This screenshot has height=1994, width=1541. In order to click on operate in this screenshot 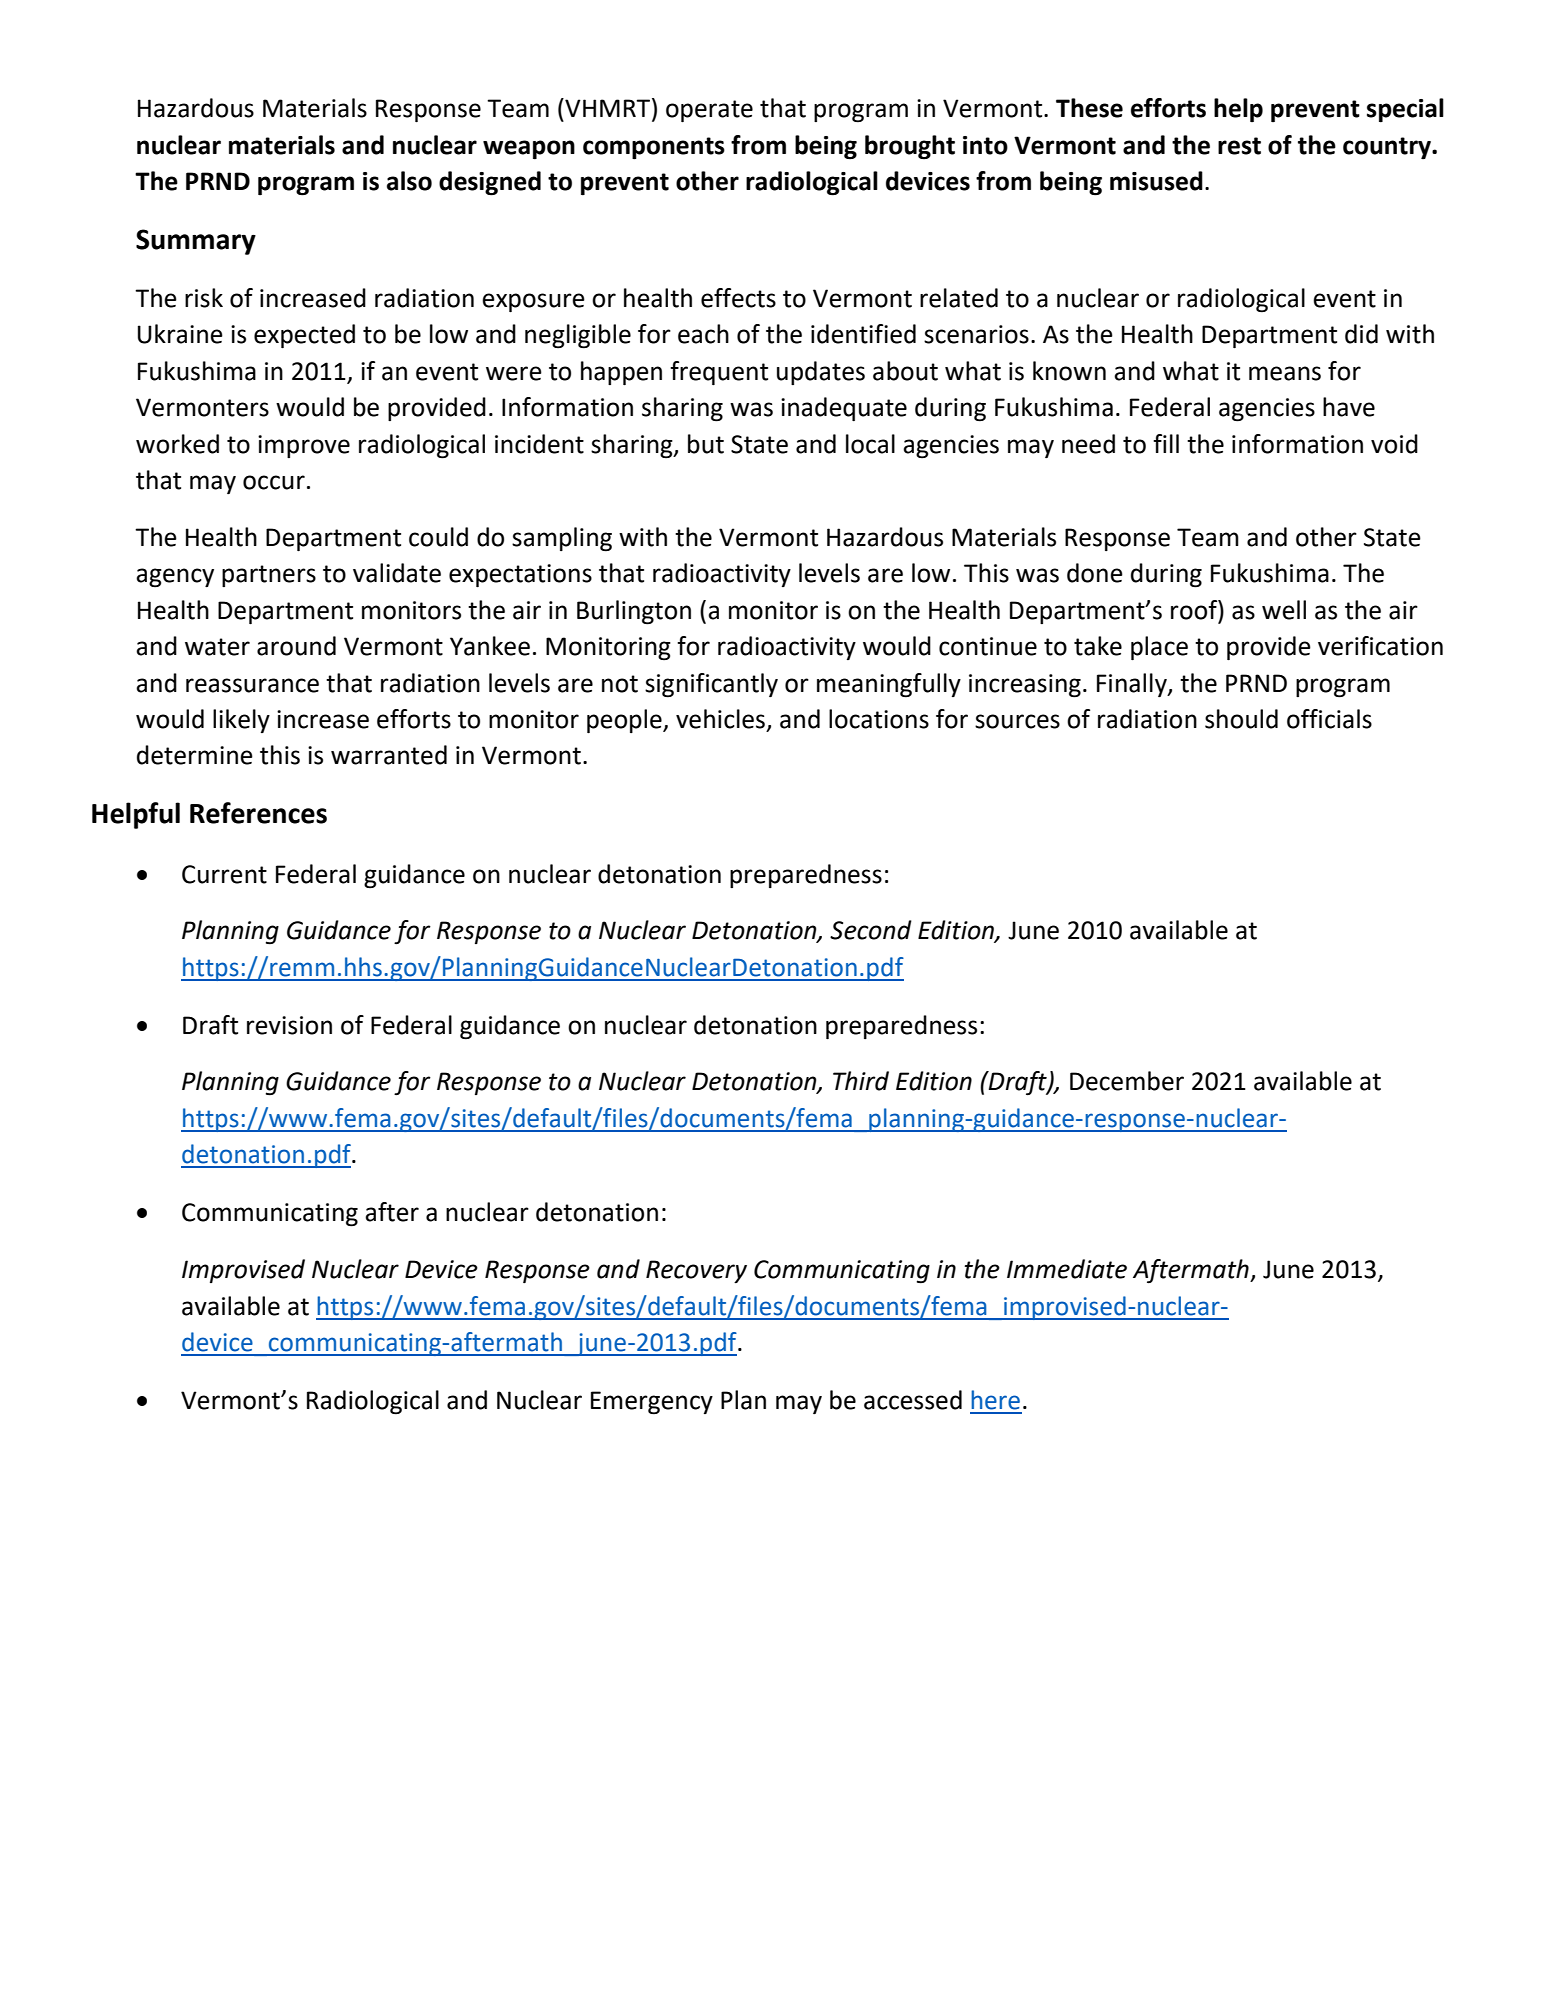, I will do `click(709, 111)`.
